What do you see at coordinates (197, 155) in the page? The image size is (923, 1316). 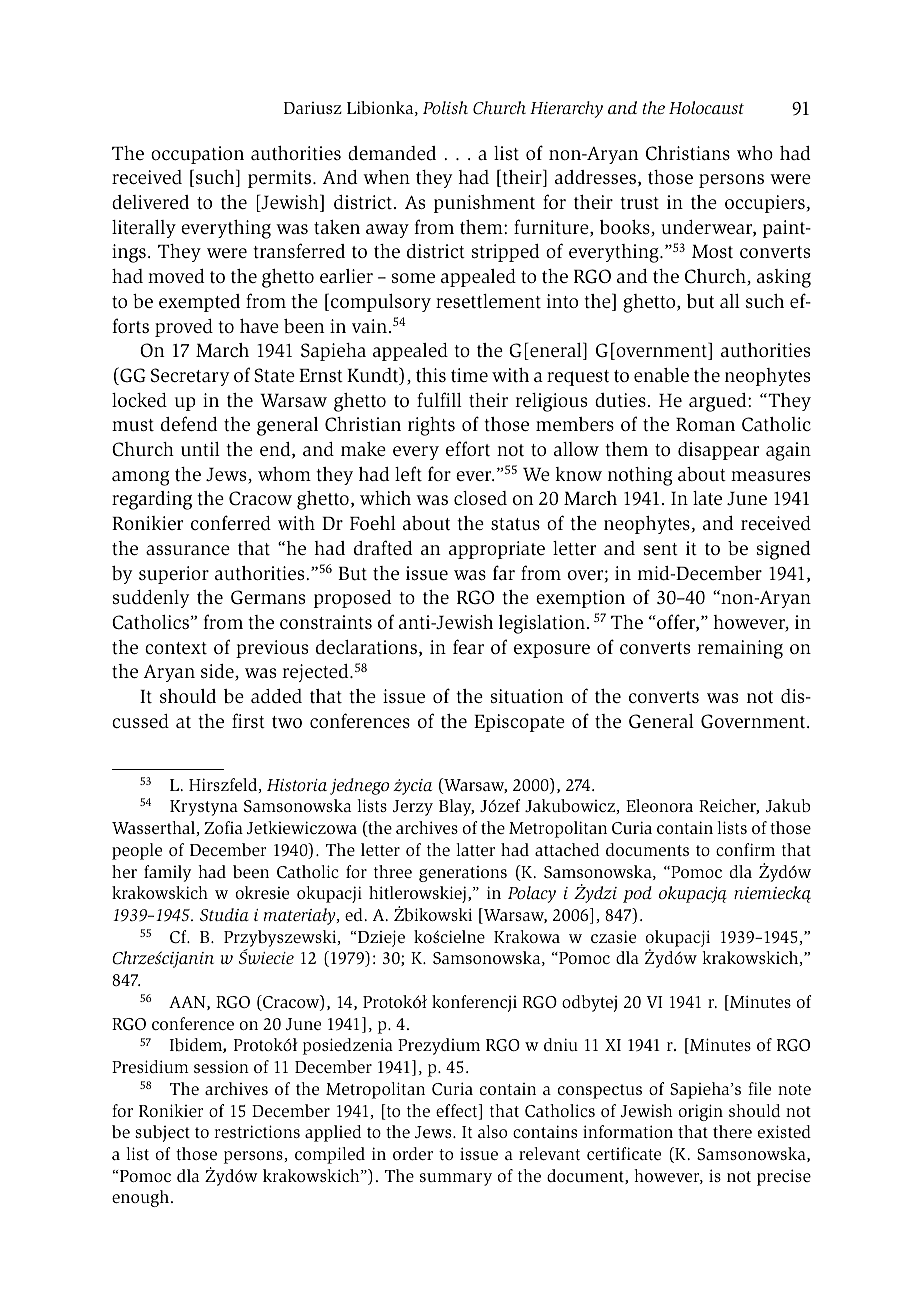 I see `occupation` at bounding box center [197, 155].
